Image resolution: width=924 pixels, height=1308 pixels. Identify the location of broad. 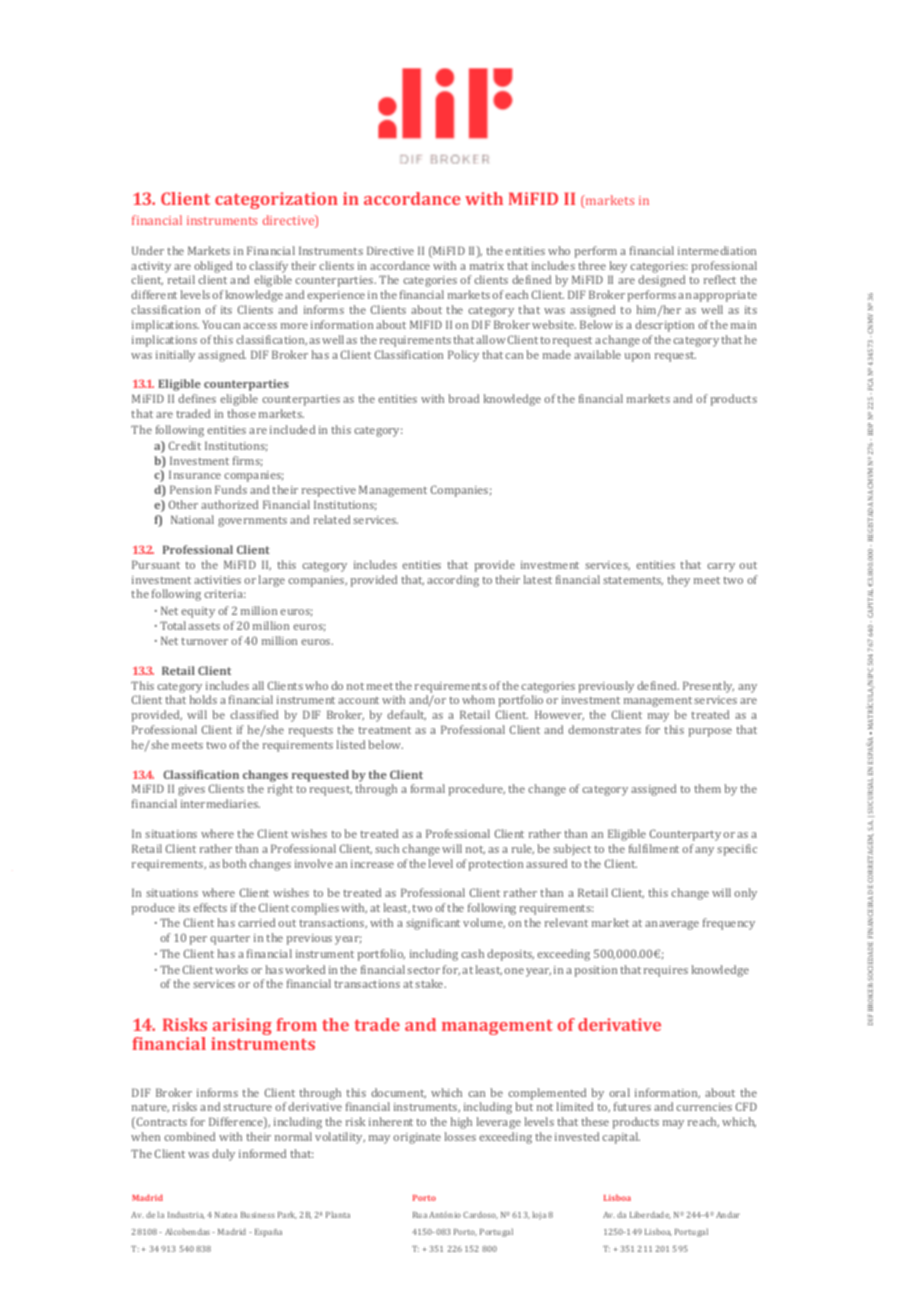
(463, 398).
